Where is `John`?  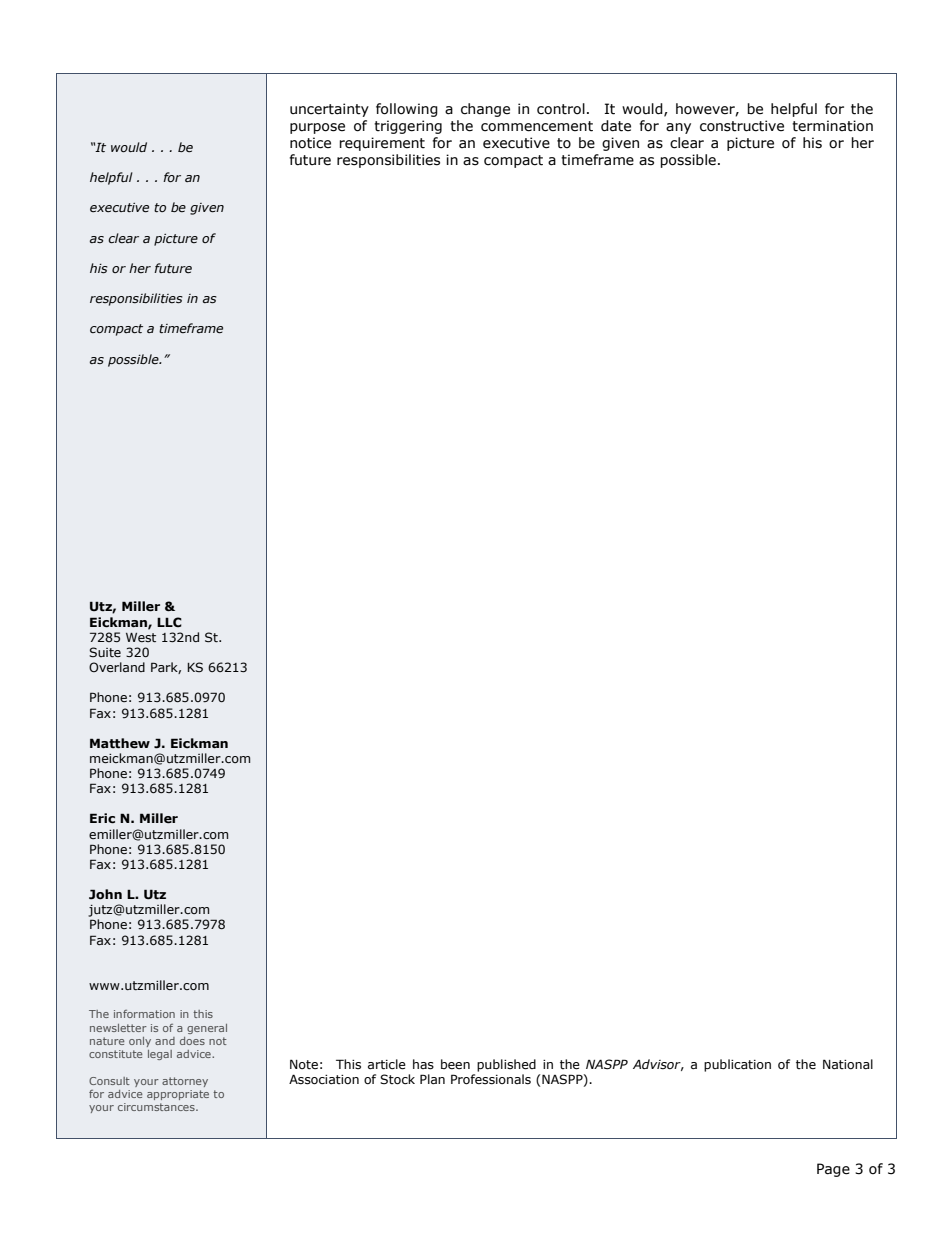 John is located at coordinates (105, 894).
